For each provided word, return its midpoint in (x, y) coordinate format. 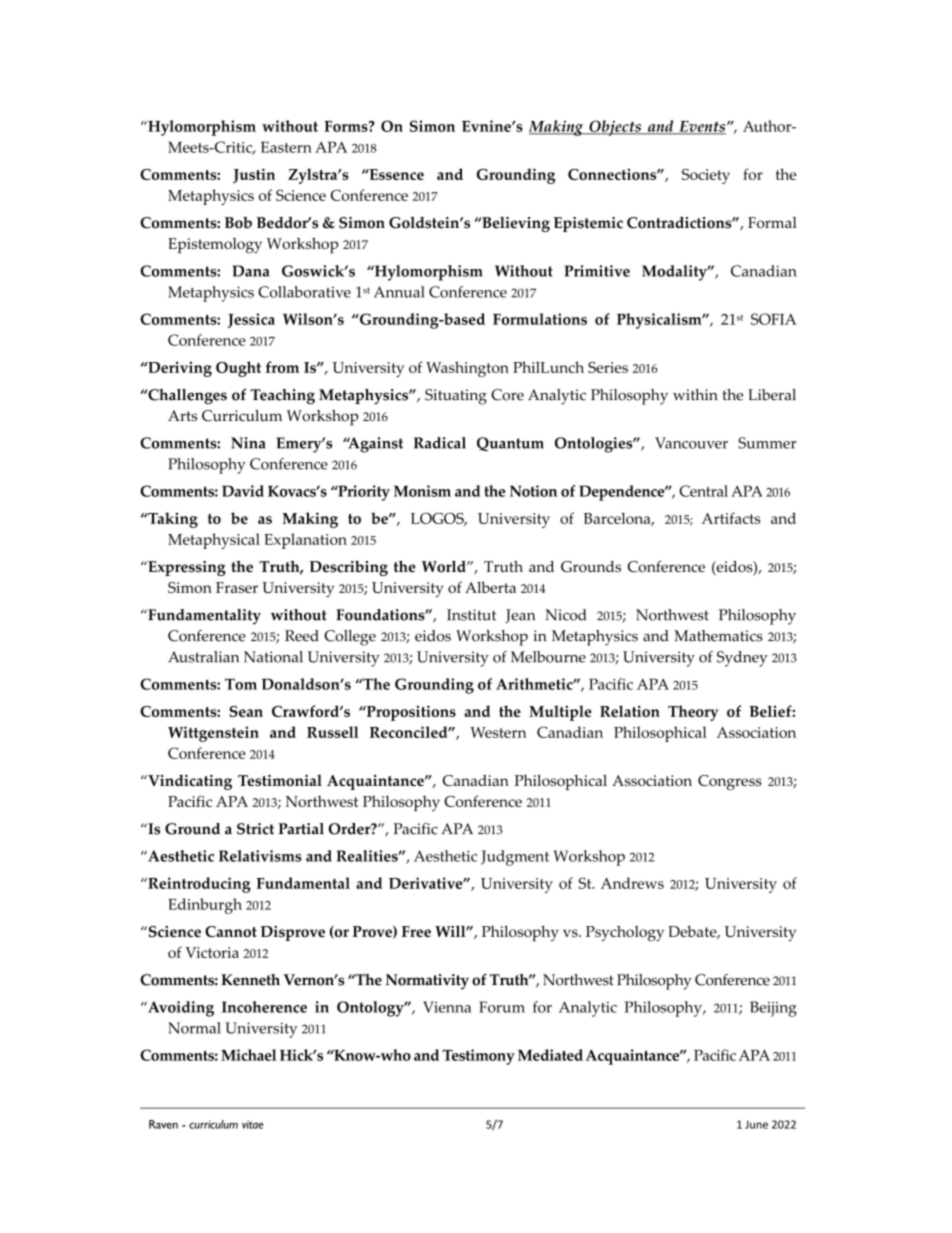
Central (703, 491)
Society (706, 176)
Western (498, 732)
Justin (254, 175)
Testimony (479, 1057)
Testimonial (280, 780)
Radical (440, 443)
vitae (252, 1124)
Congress (730, 782)
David (243, 491)
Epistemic (588, 224)
